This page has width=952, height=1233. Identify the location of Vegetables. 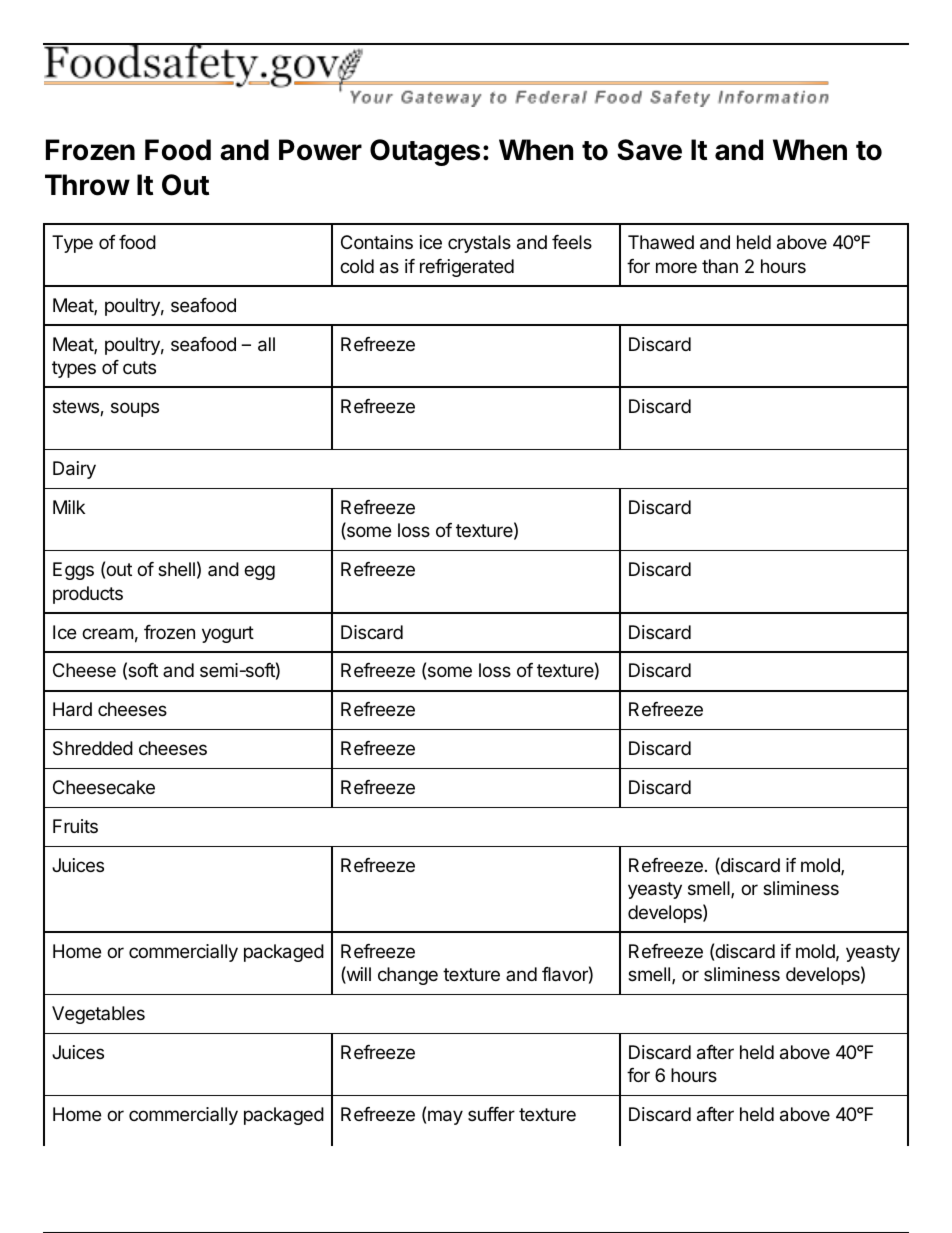
(98, 1015).
